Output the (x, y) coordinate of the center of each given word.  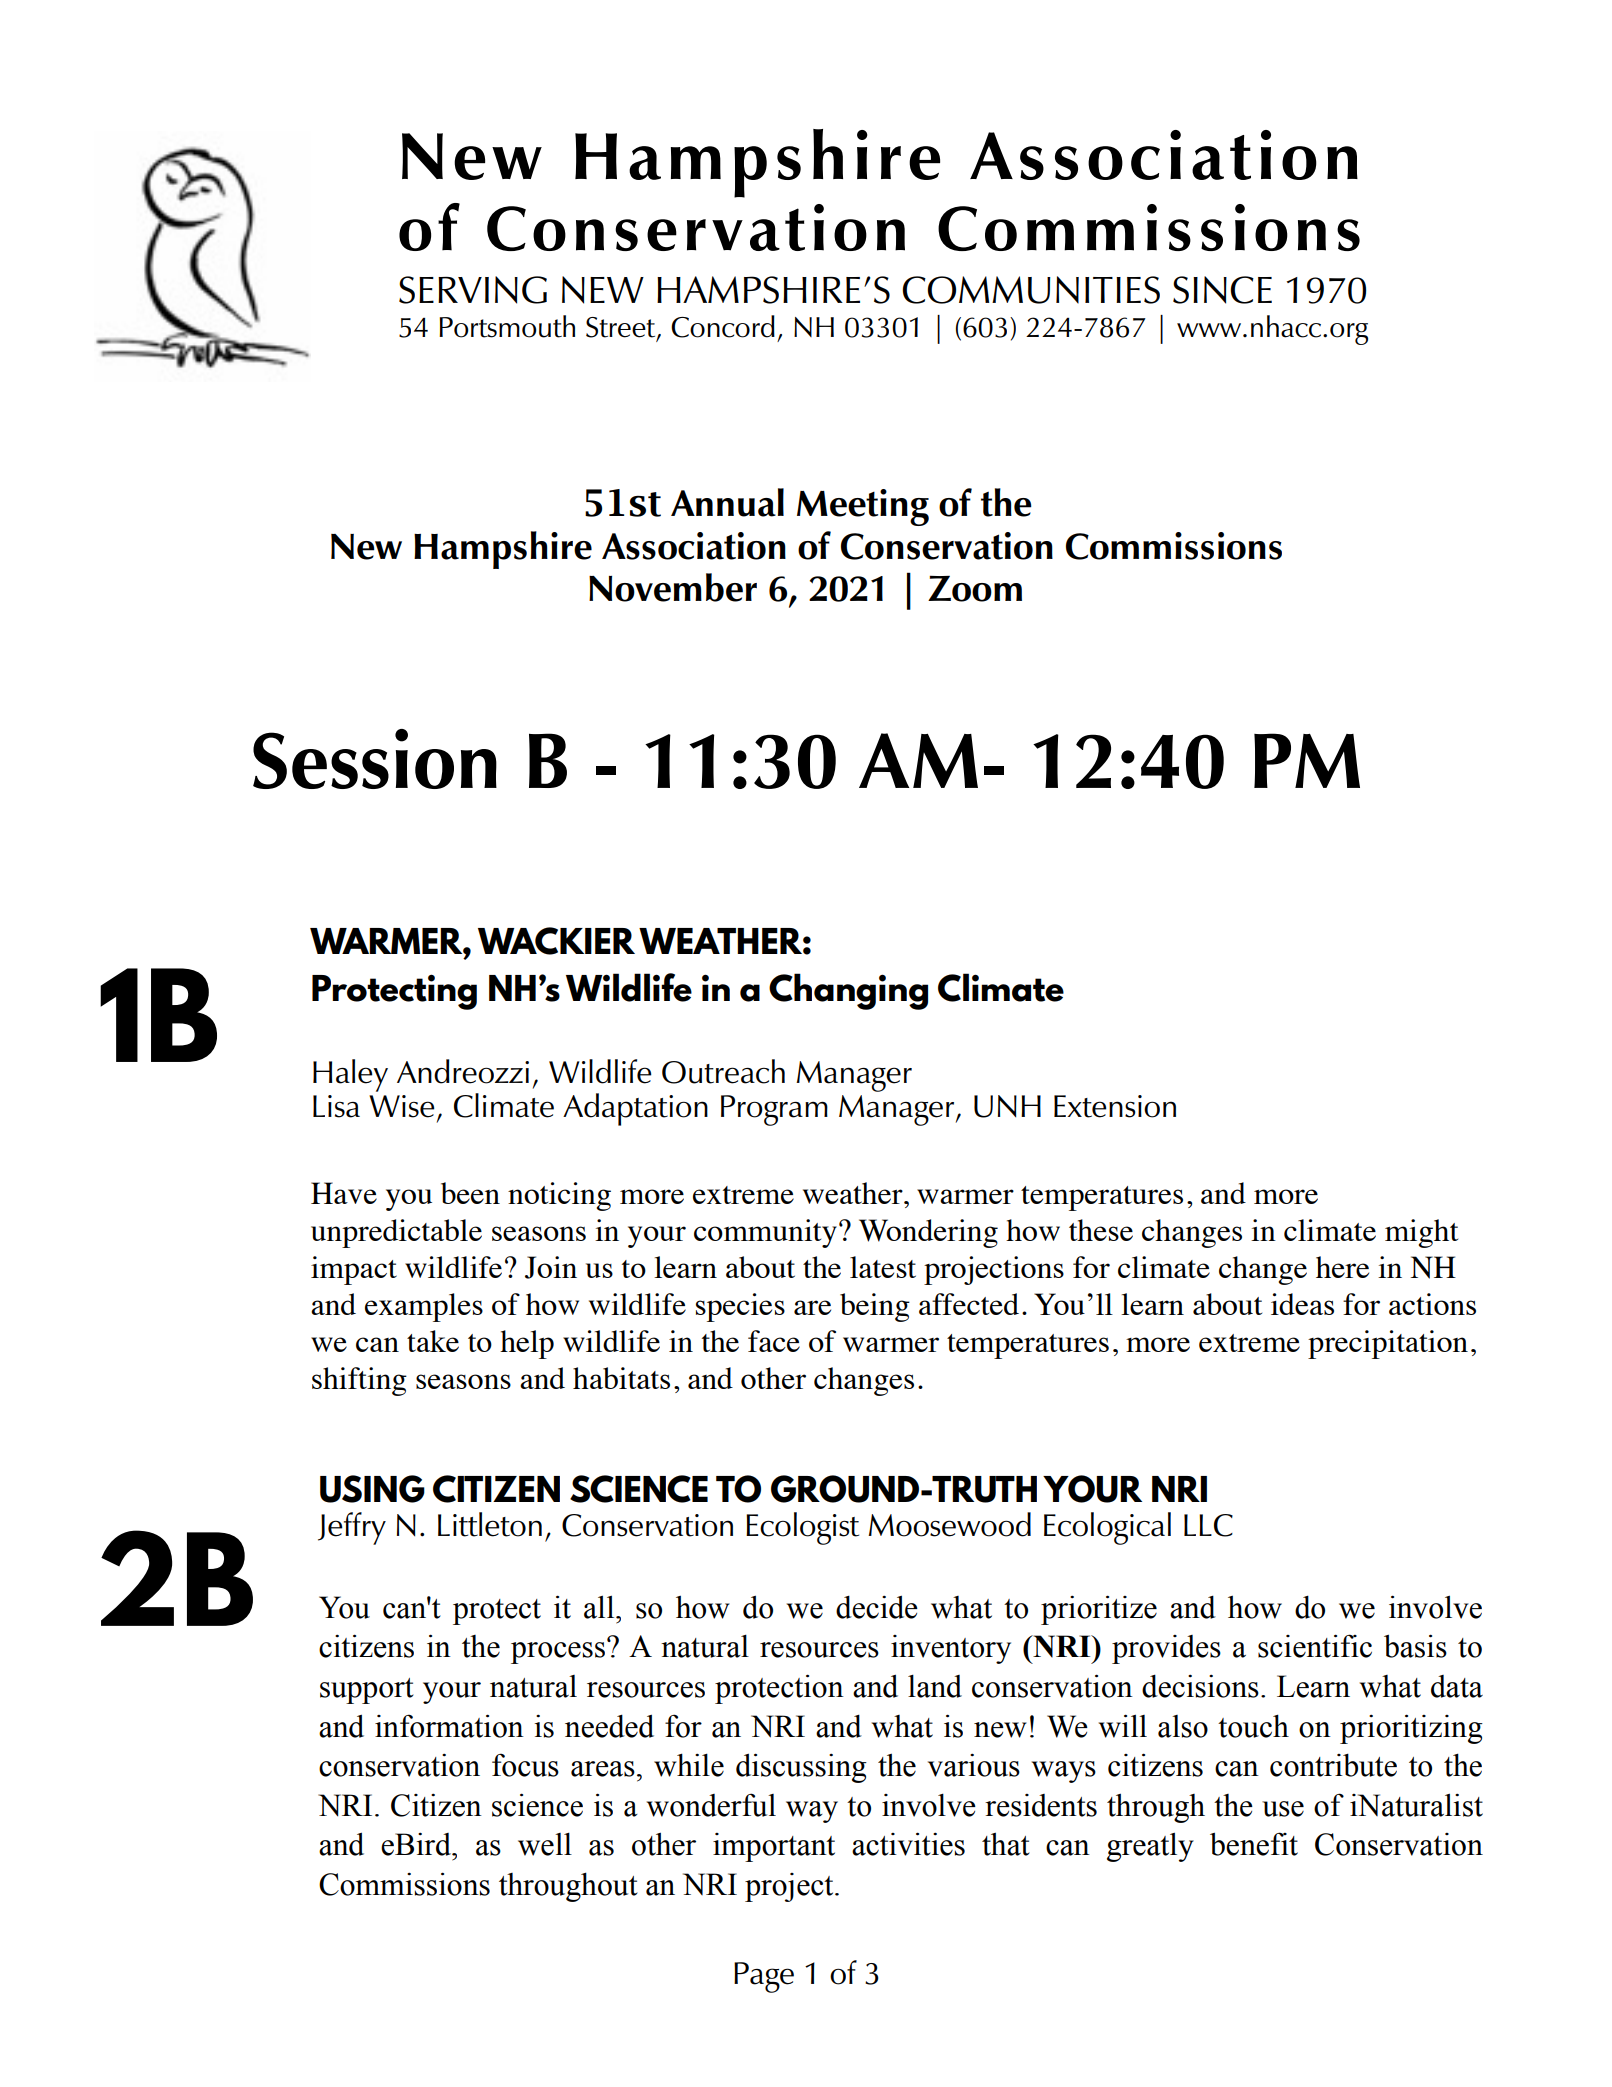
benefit (1254, 1844)
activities (908, 1844)
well (545, 1844)
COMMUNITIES (1031, 290)
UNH (1007, 1106)
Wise (402, 1106)
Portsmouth (507, 326)
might (1421, 1233)
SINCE (1222, 290)
